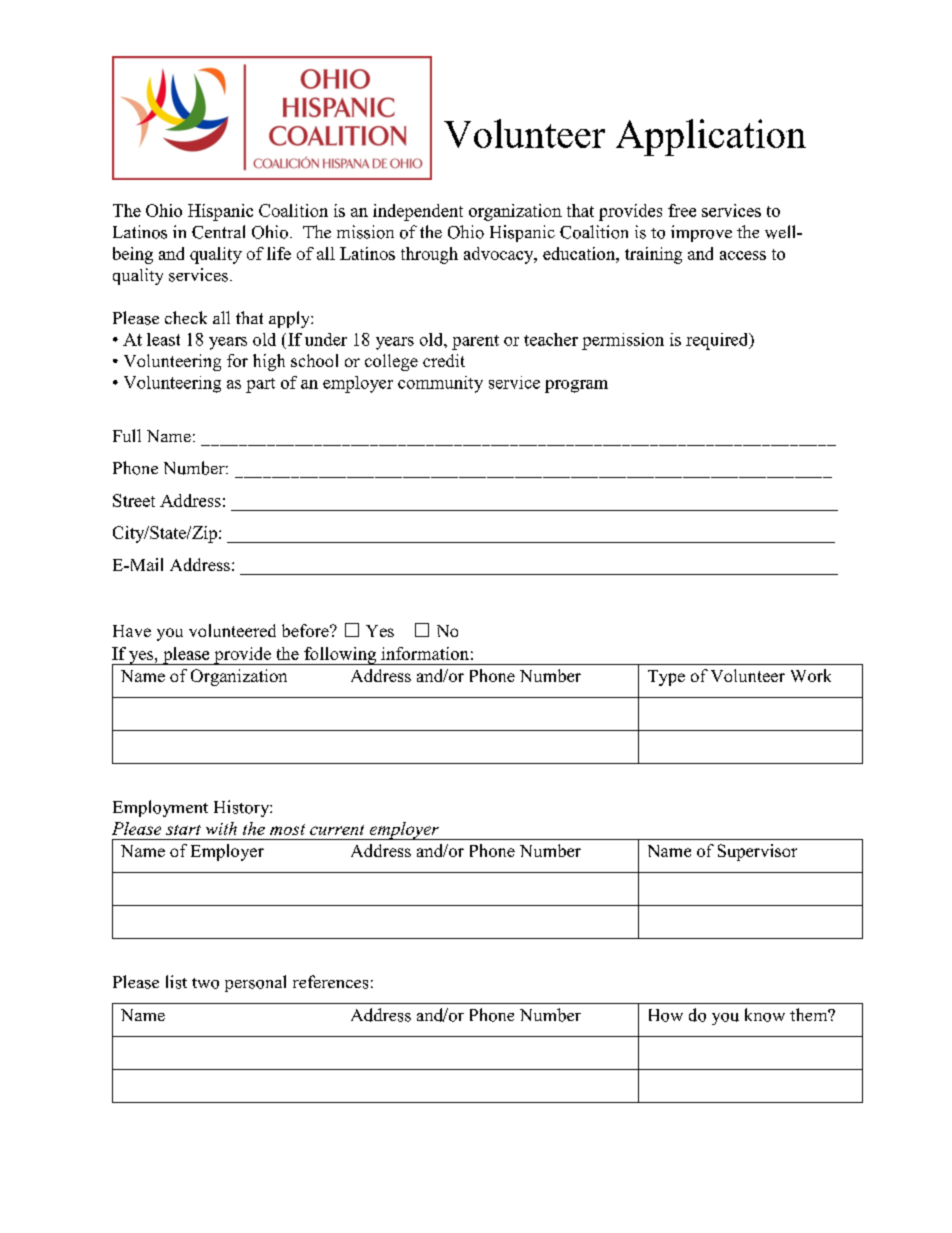 Image resolution: width=952 pixels, height=1233 pixels. Describe the element at coordinates (666, 678) in the screenshot. I see `Type` at that location.
